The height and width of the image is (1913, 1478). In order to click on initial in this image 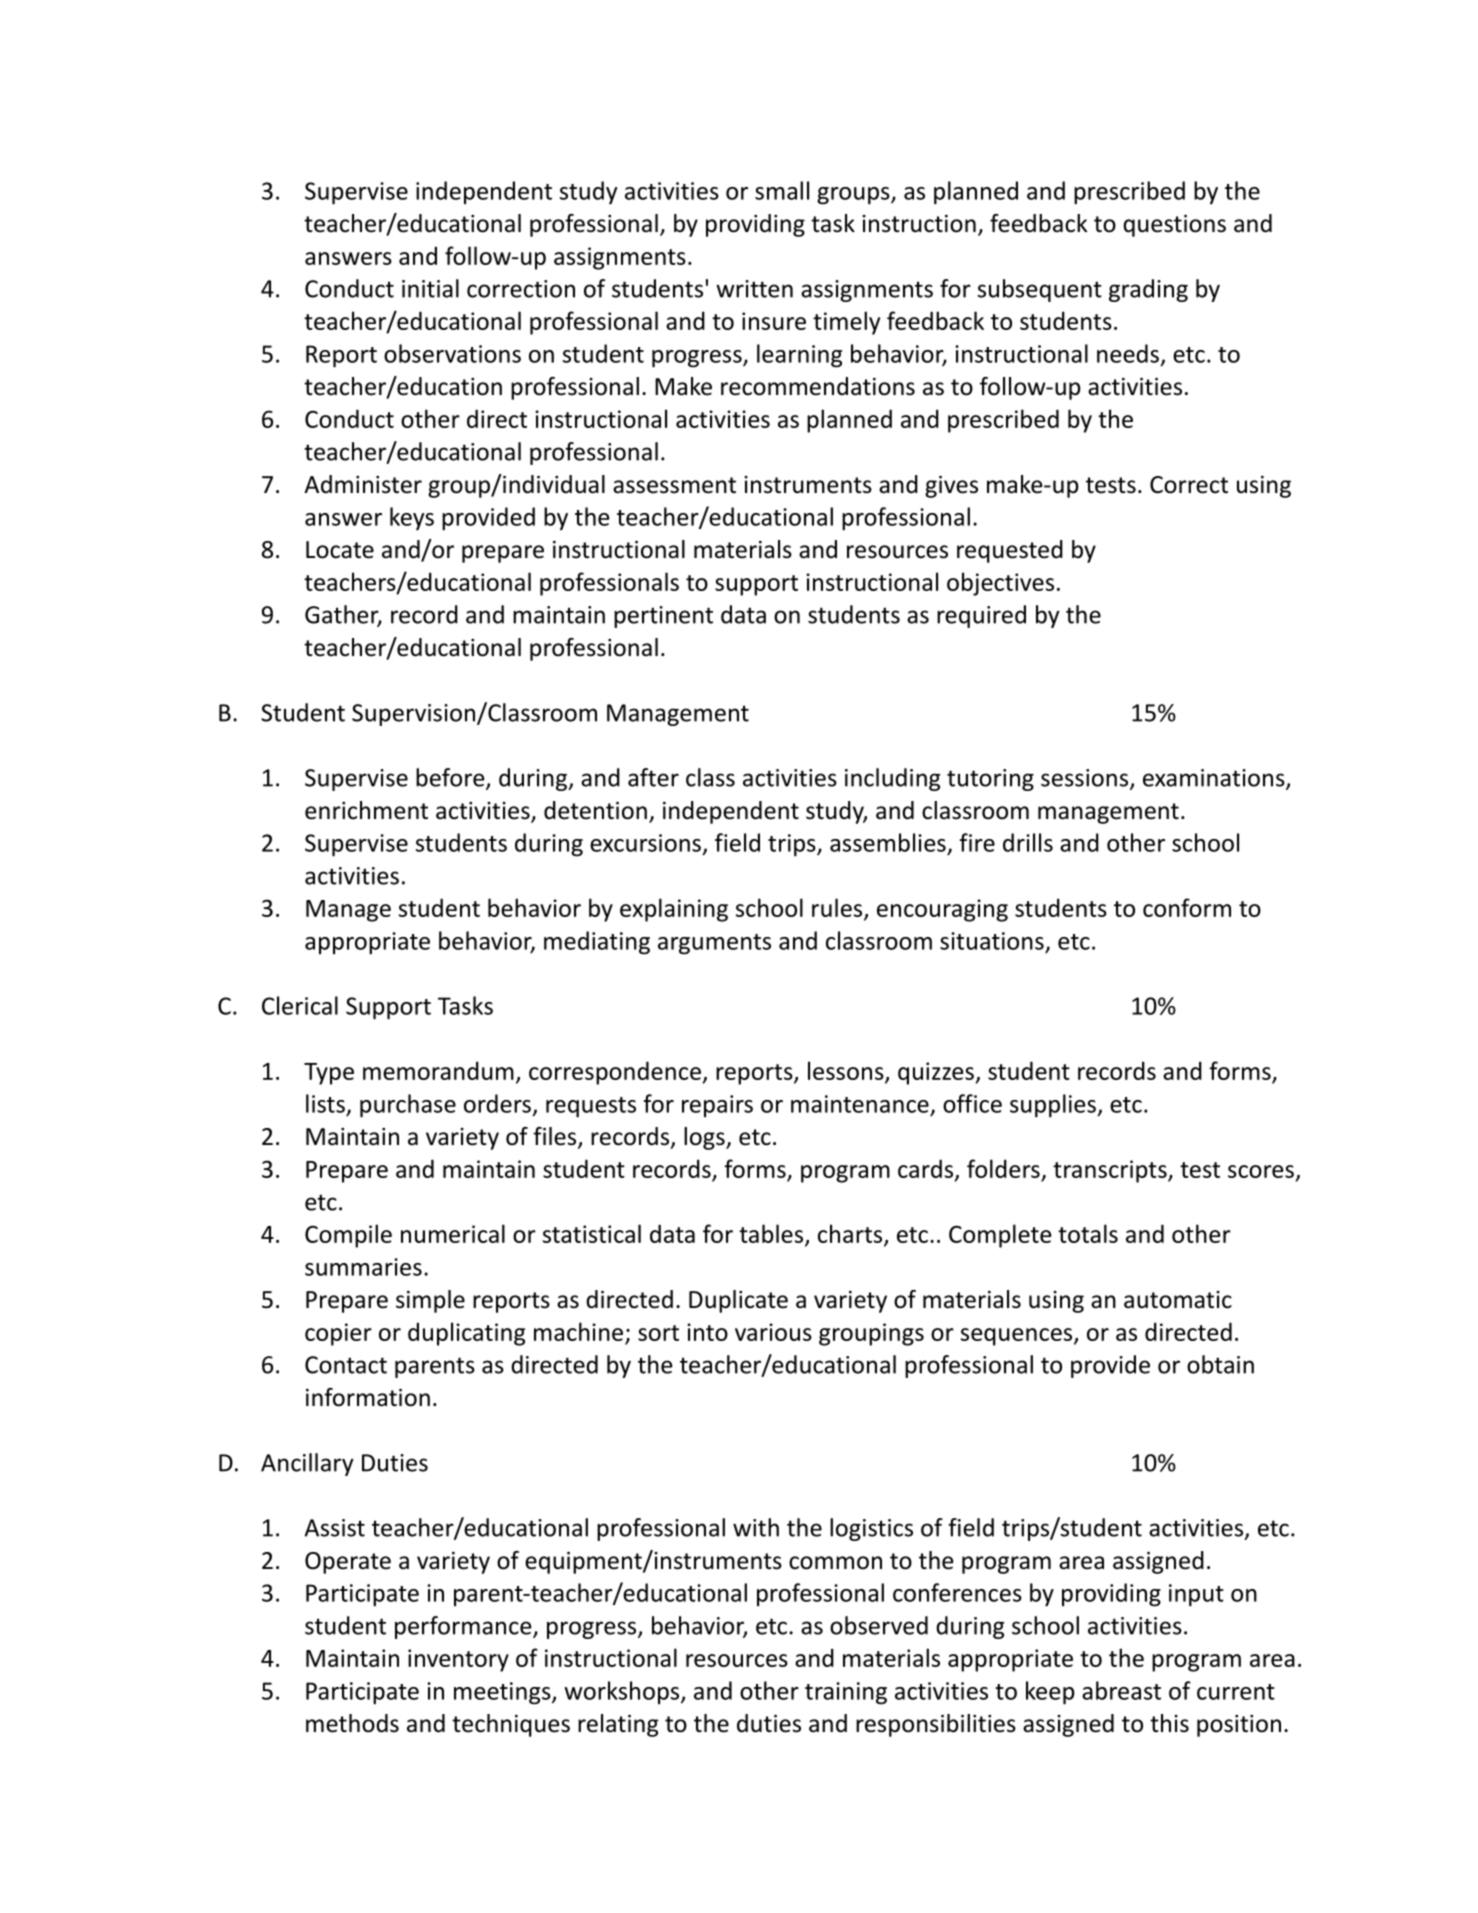, I will do `click(430, 288)`.
